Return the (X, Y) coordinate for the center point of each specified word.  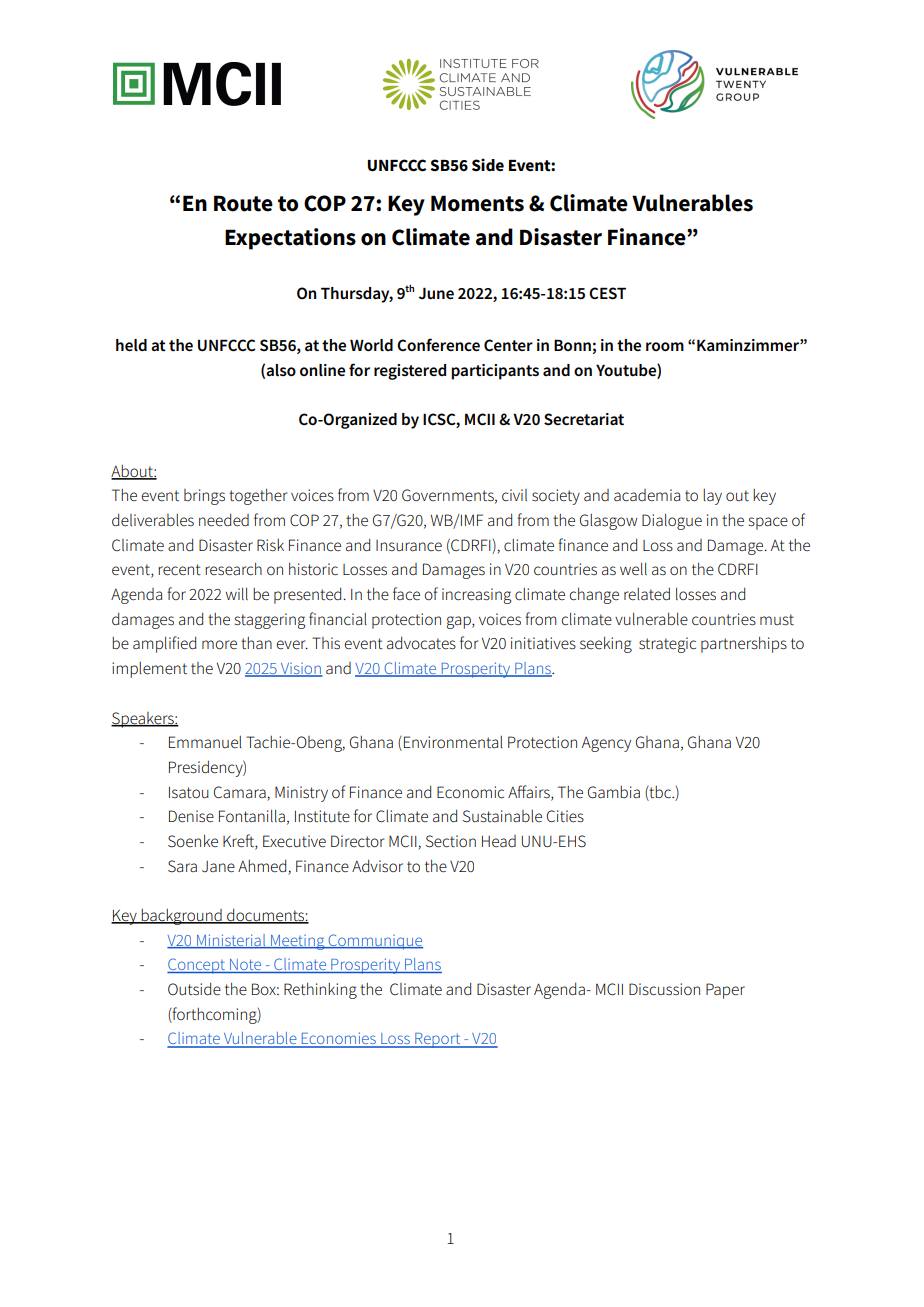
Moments (477, 203)
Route (243, 203)
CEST (607, 293)
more (219, 644)
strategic (667, 645)
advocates (421, 643)
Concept (197, 966)
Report (438, 1040)
